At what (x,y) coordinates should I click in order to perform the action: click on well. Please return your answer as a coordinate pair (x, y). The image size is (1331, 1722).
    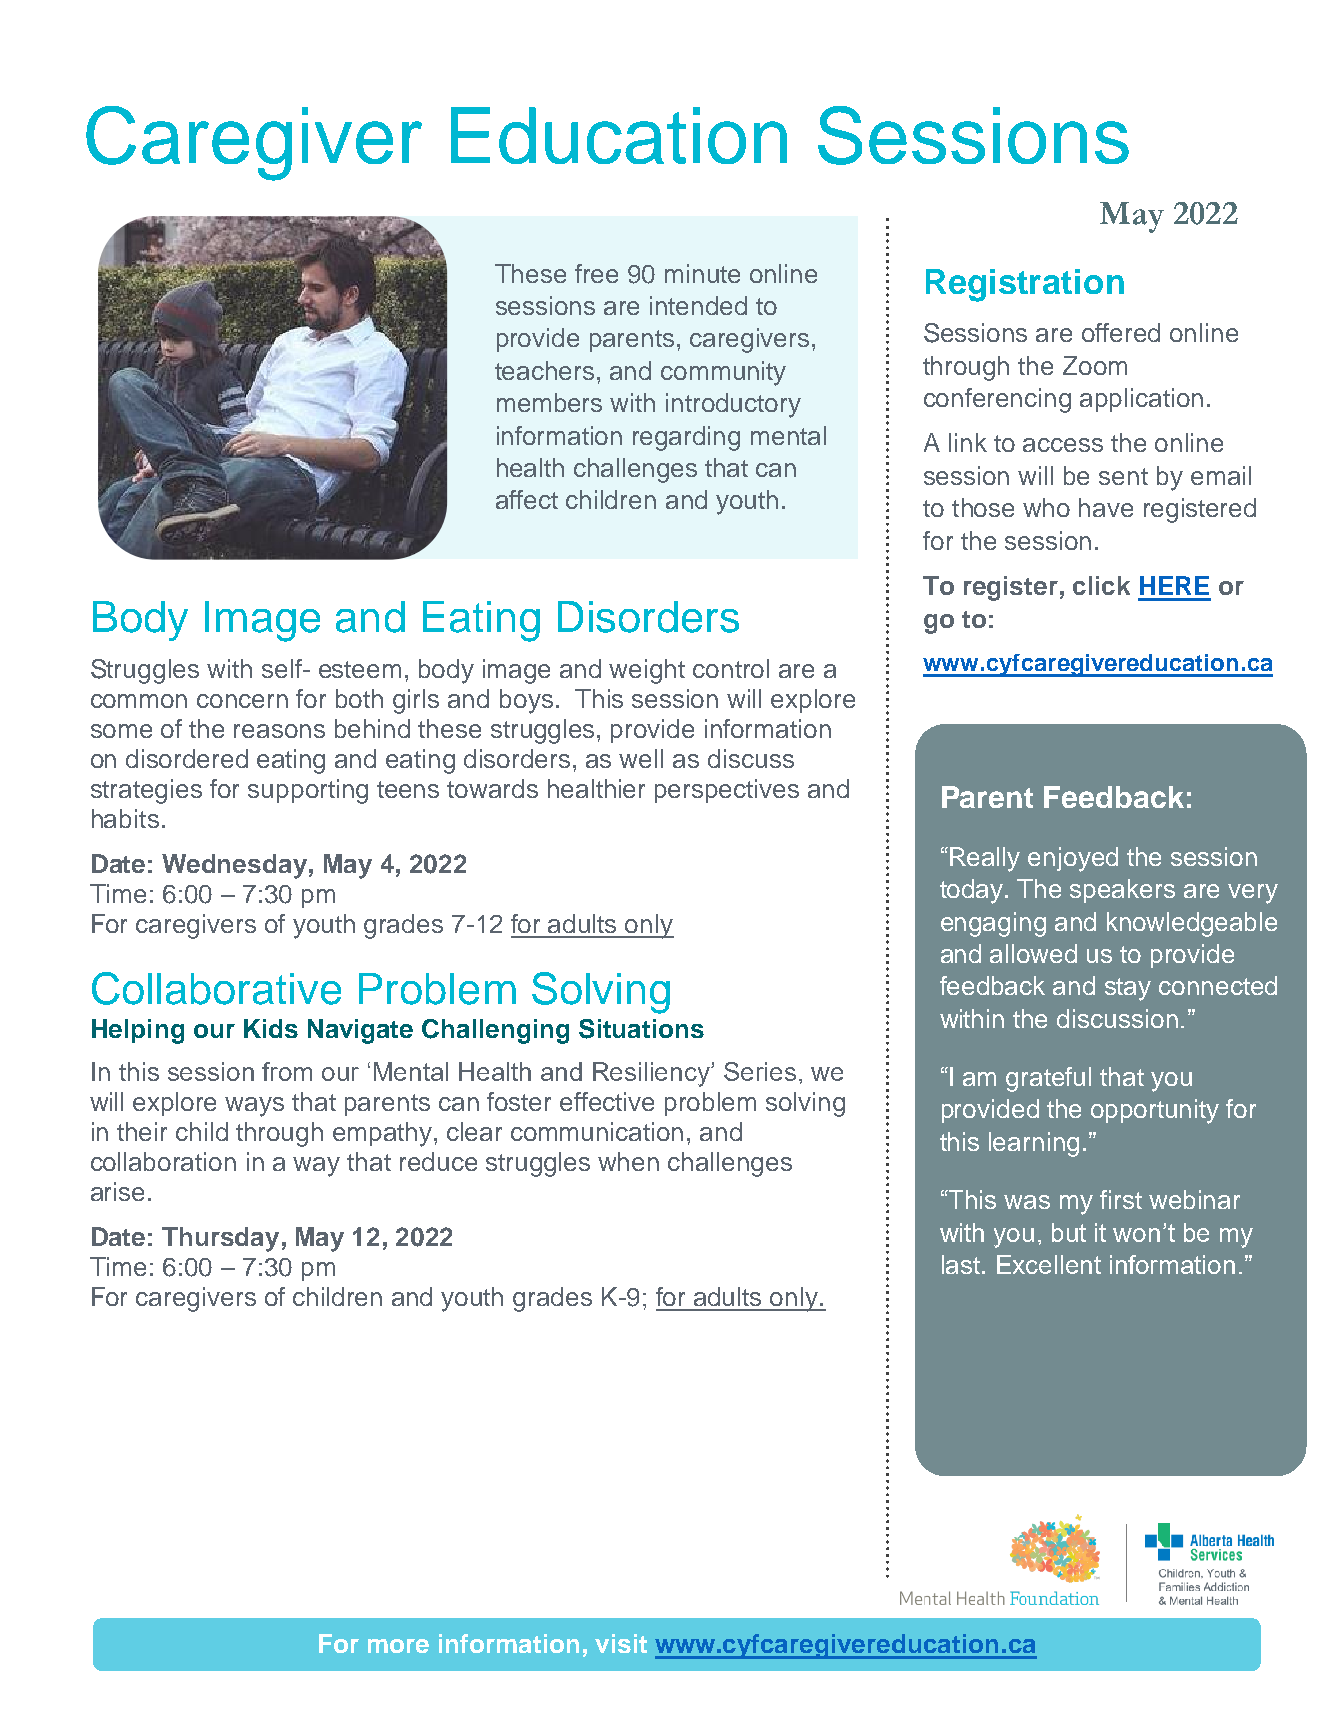
    Looking at the image, I should click on (641, 758).
